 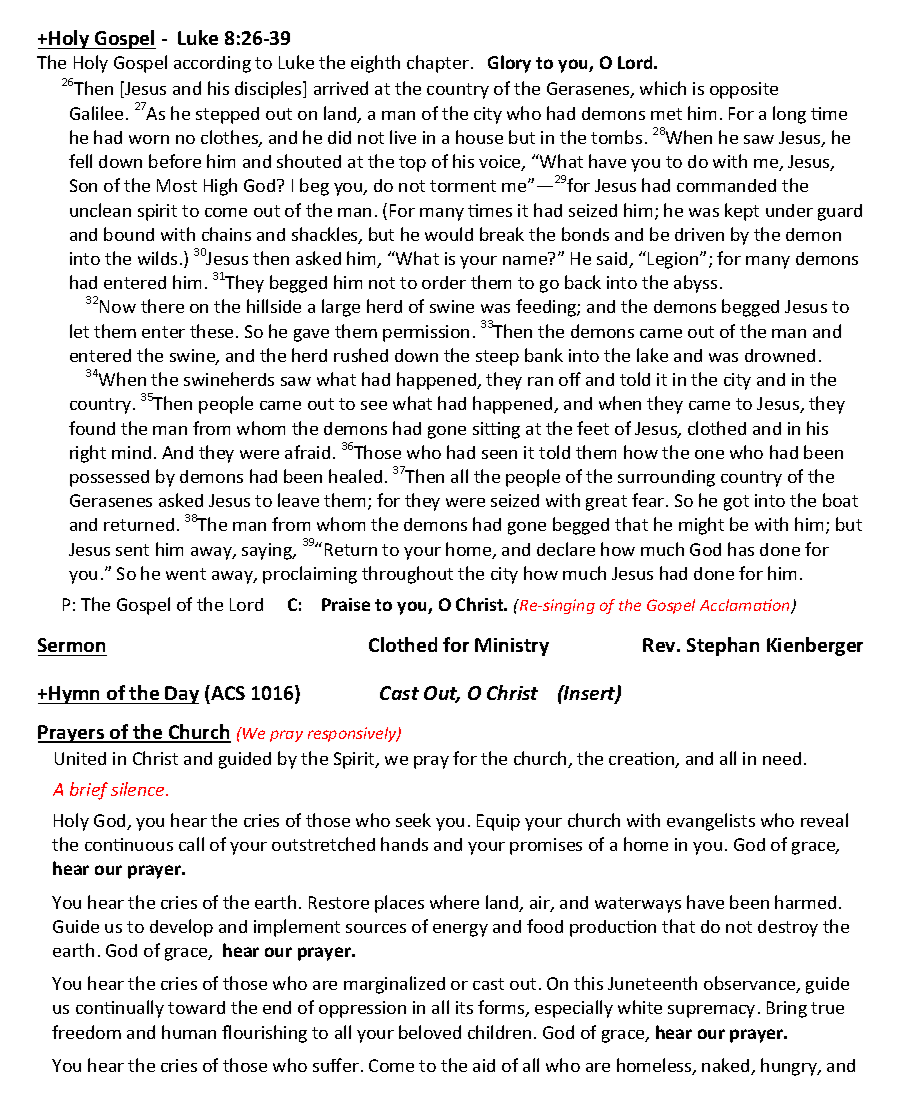 What do you see at coordinates (181, 695) in the page?
I see `Day` at bounding box center [181, 695].
